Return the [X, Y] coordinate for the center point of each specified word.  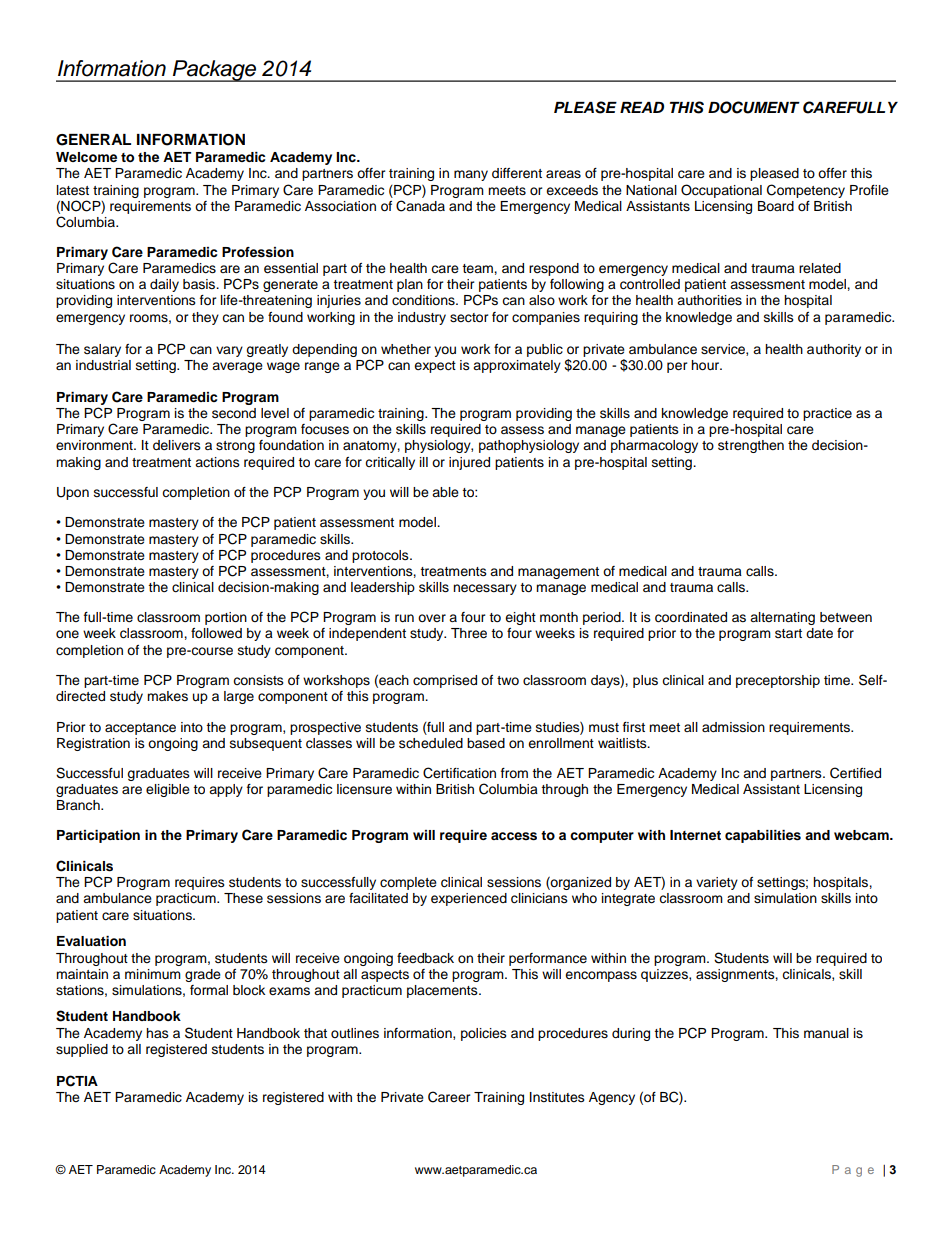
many [471, 175]
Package [215, 71]
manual [826, 1033]
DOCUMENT [754, 107]
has [157, 1033]
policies [484, 1034]
